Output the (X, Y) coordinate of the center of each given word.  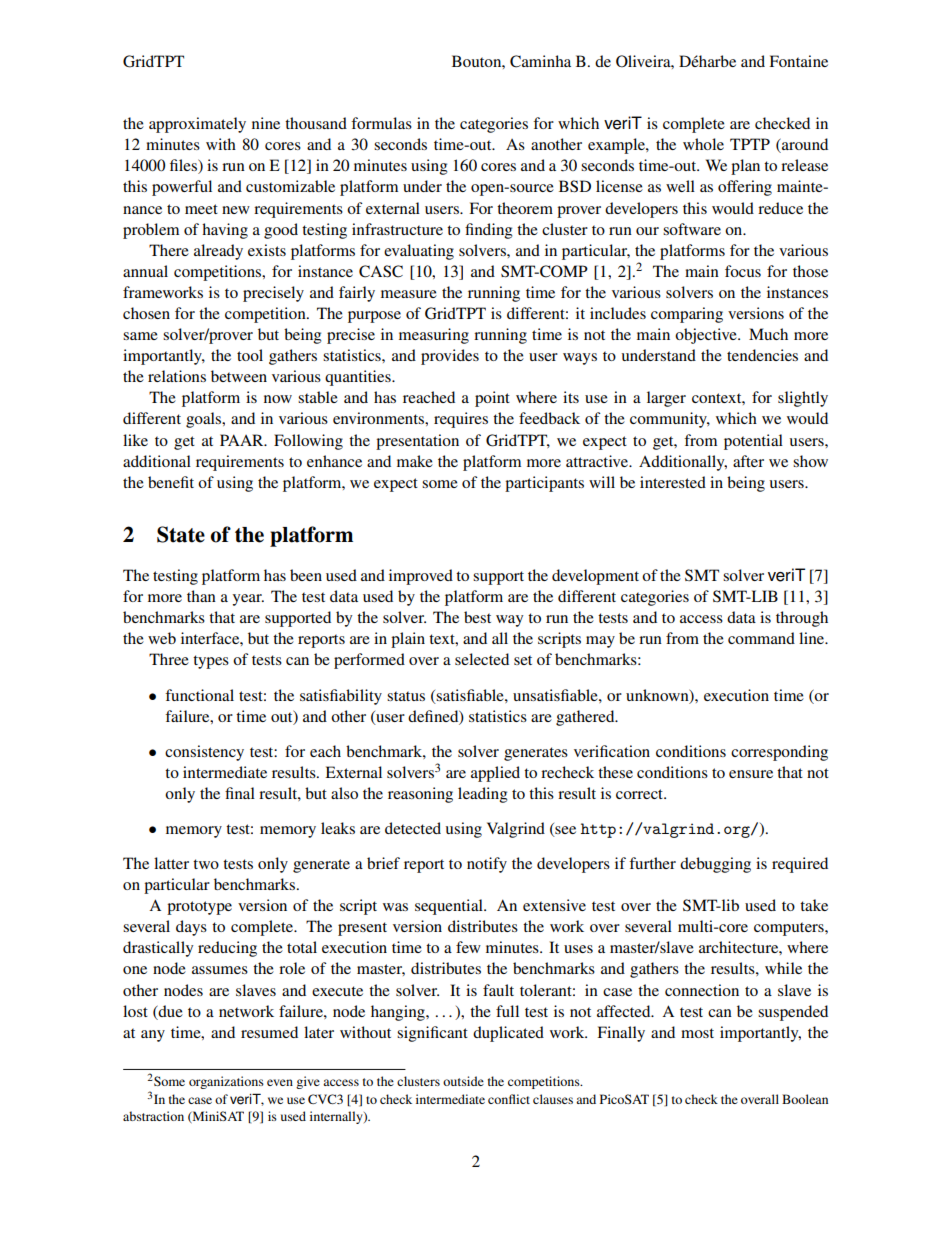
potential (753, 442)
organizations (226, 1082)
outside (463, 1081)
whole (703, 144)
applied (495, 774)
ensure (751, 774)
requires (461, 420)
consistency (204, 753)
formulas (381, 123)
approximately (197, 125)
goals (205, 420)
